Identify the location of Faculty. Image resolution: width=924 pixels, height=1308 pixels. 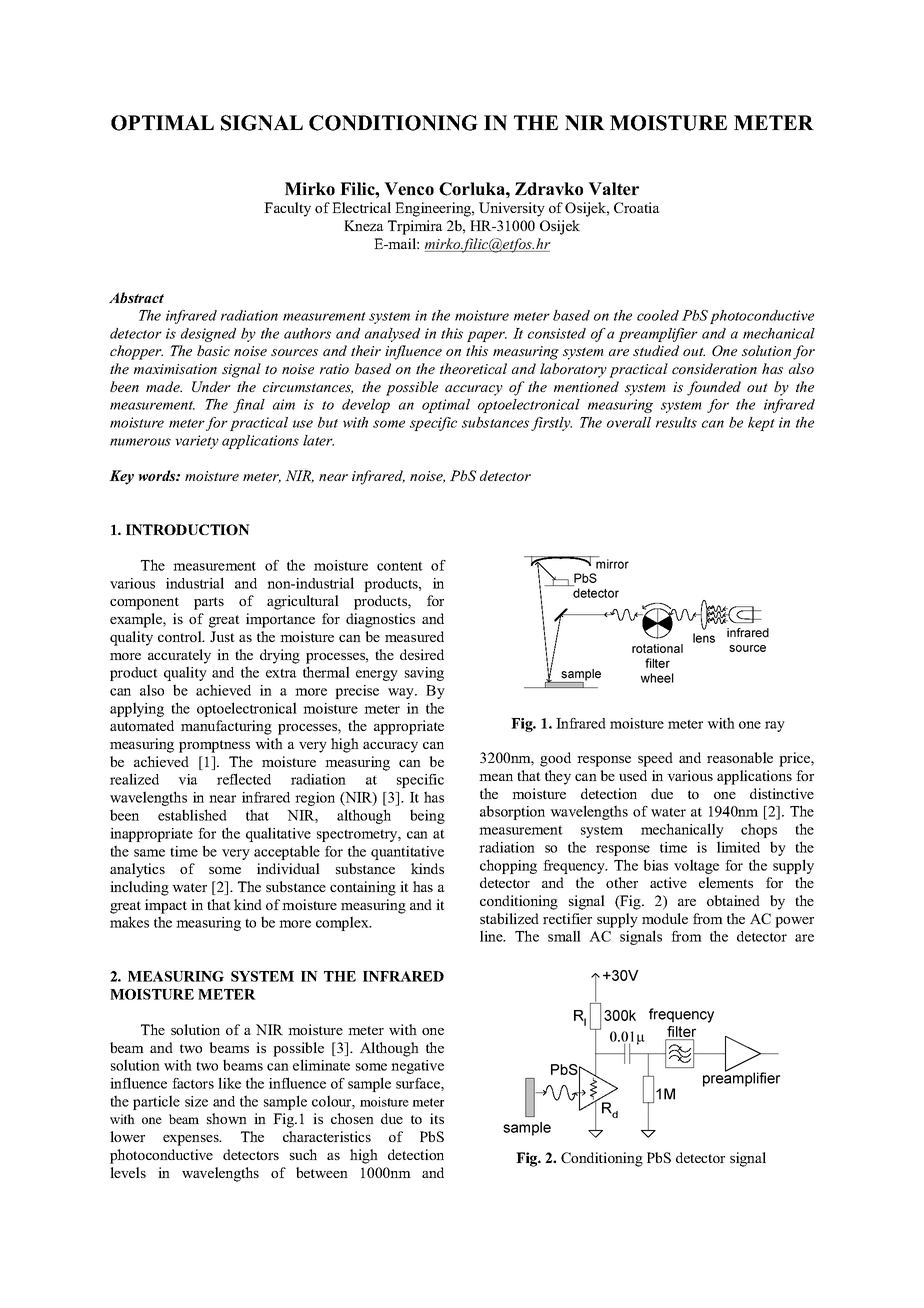
(287, 209).
